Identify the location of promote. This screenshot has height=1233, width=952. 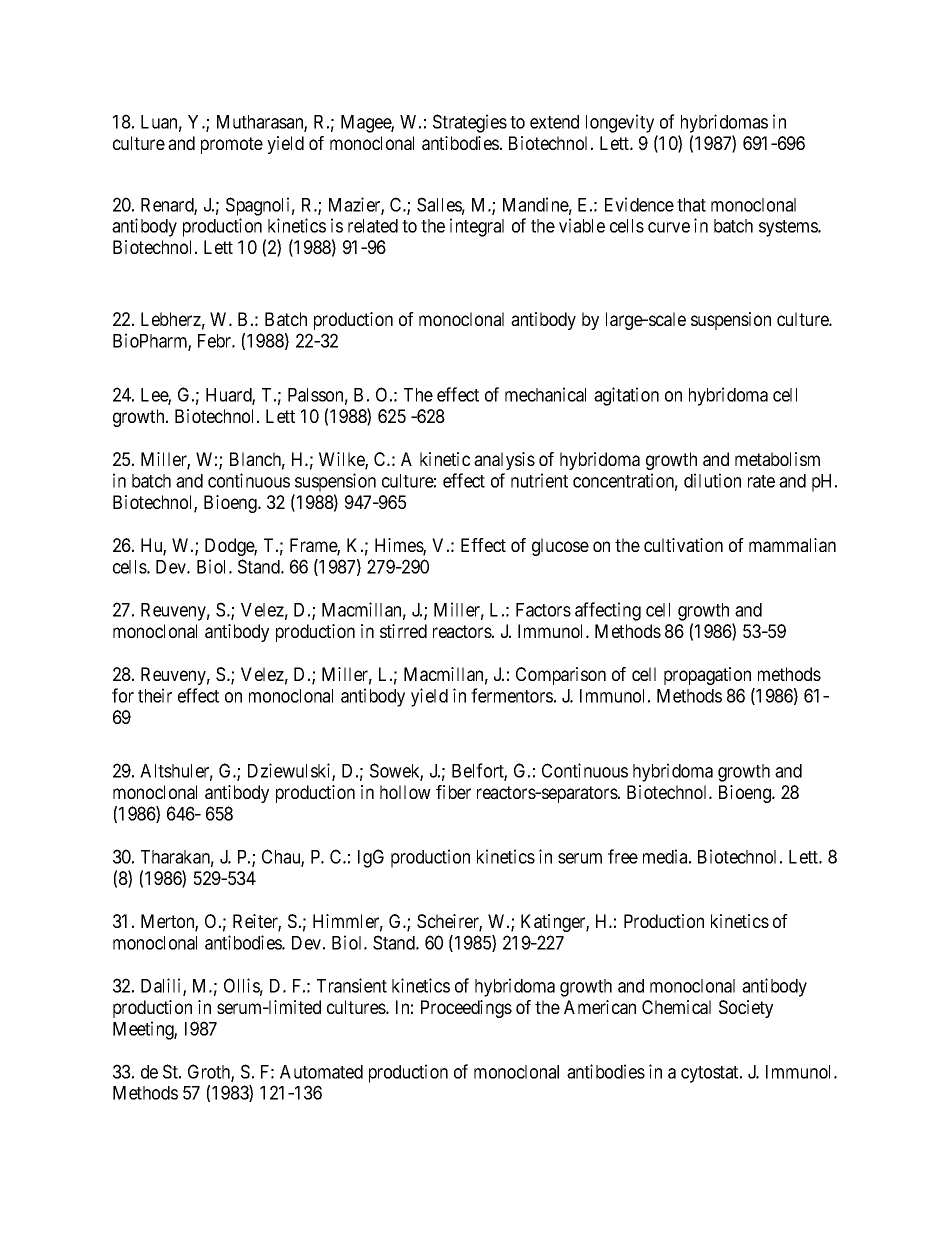
(232, 145).
